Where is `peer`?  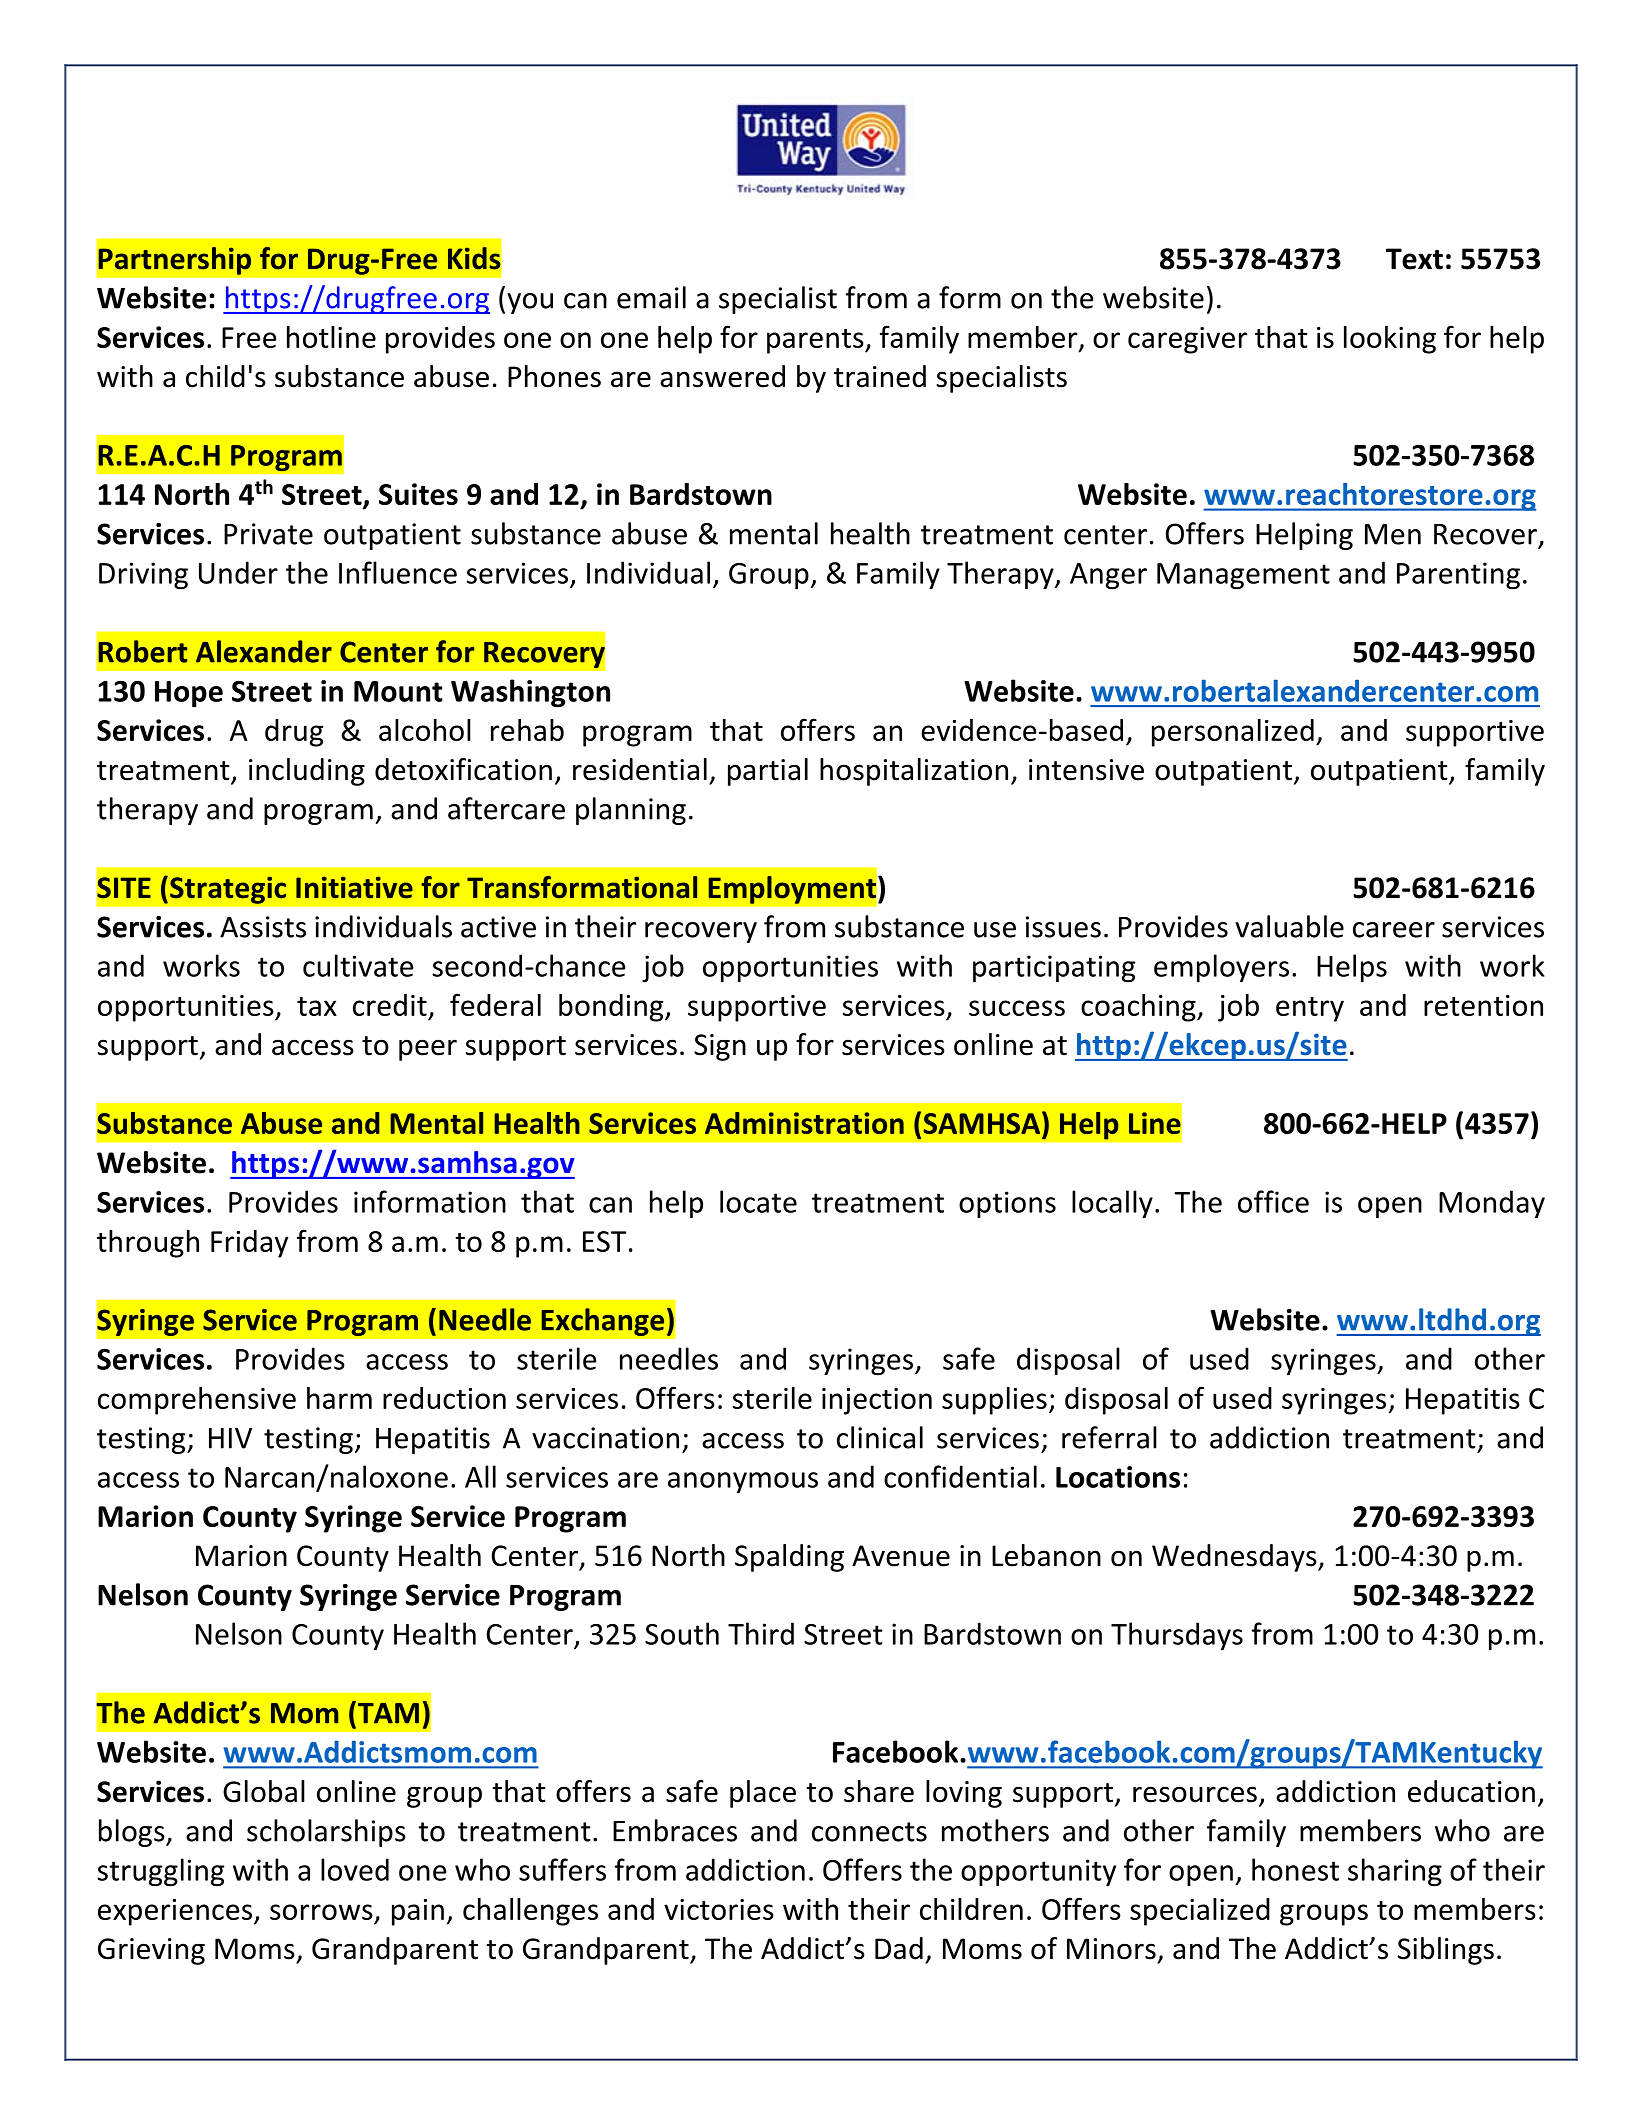 peer is located at coordinates (428, 1050).
